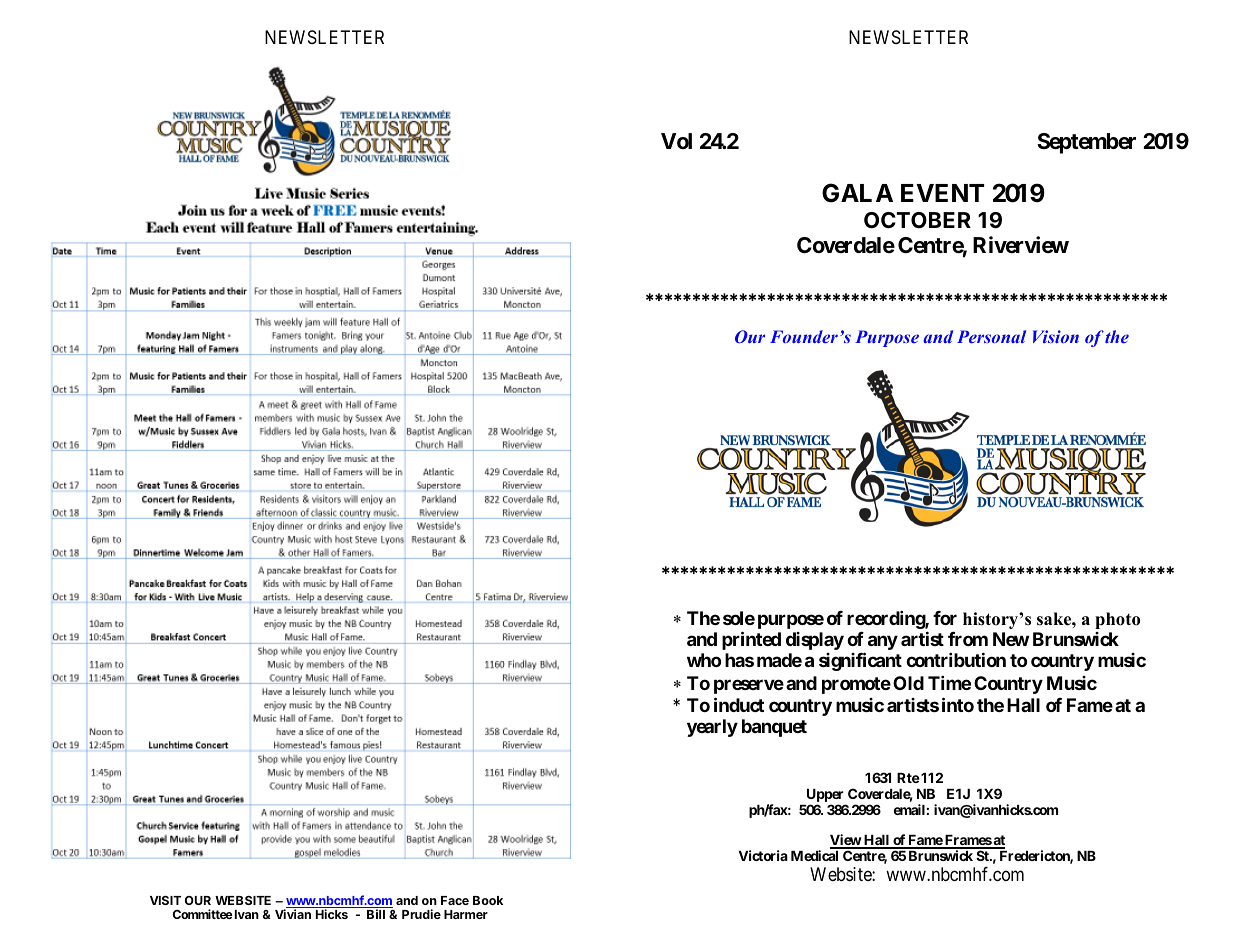 This screenshot has height=952, width=1233. What do you see at coordinates (763, 855) in the screenshot?
I see `Victoria` at bounding box center [763, 855].
